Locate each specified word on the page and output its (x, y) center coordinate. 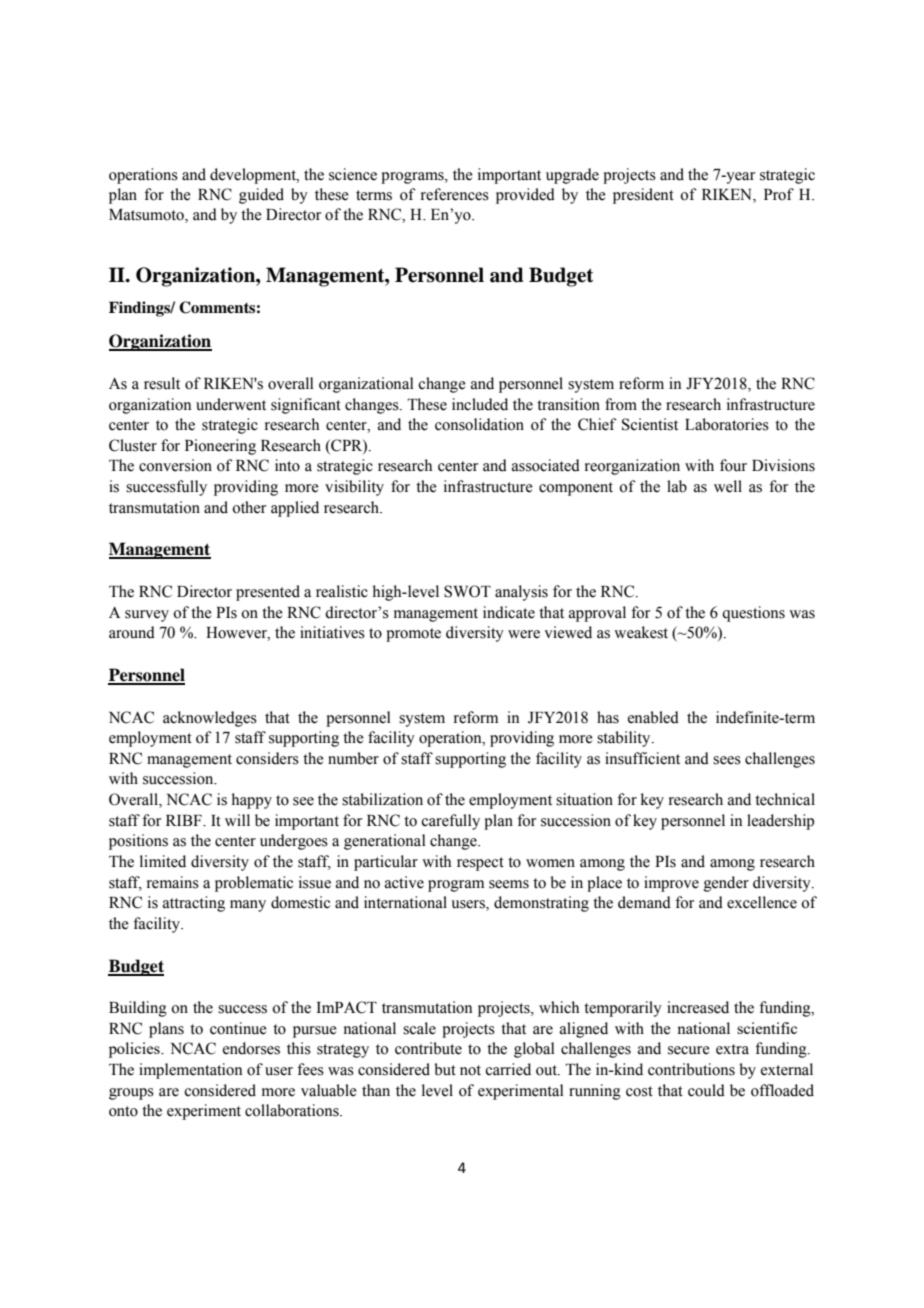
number (353, 758)
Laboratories (727, 424)
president (643, 196)
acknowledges (210, 719)
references (455, 194)
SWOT (467, 591)
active (404, 882)
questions (753, 614)
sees (727, 760)
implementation (191, 1071)
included (480, 404)
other (249, 507)
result (162, 383)
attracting (194, 904)
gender (726, 884)
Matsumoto (147, 216)
